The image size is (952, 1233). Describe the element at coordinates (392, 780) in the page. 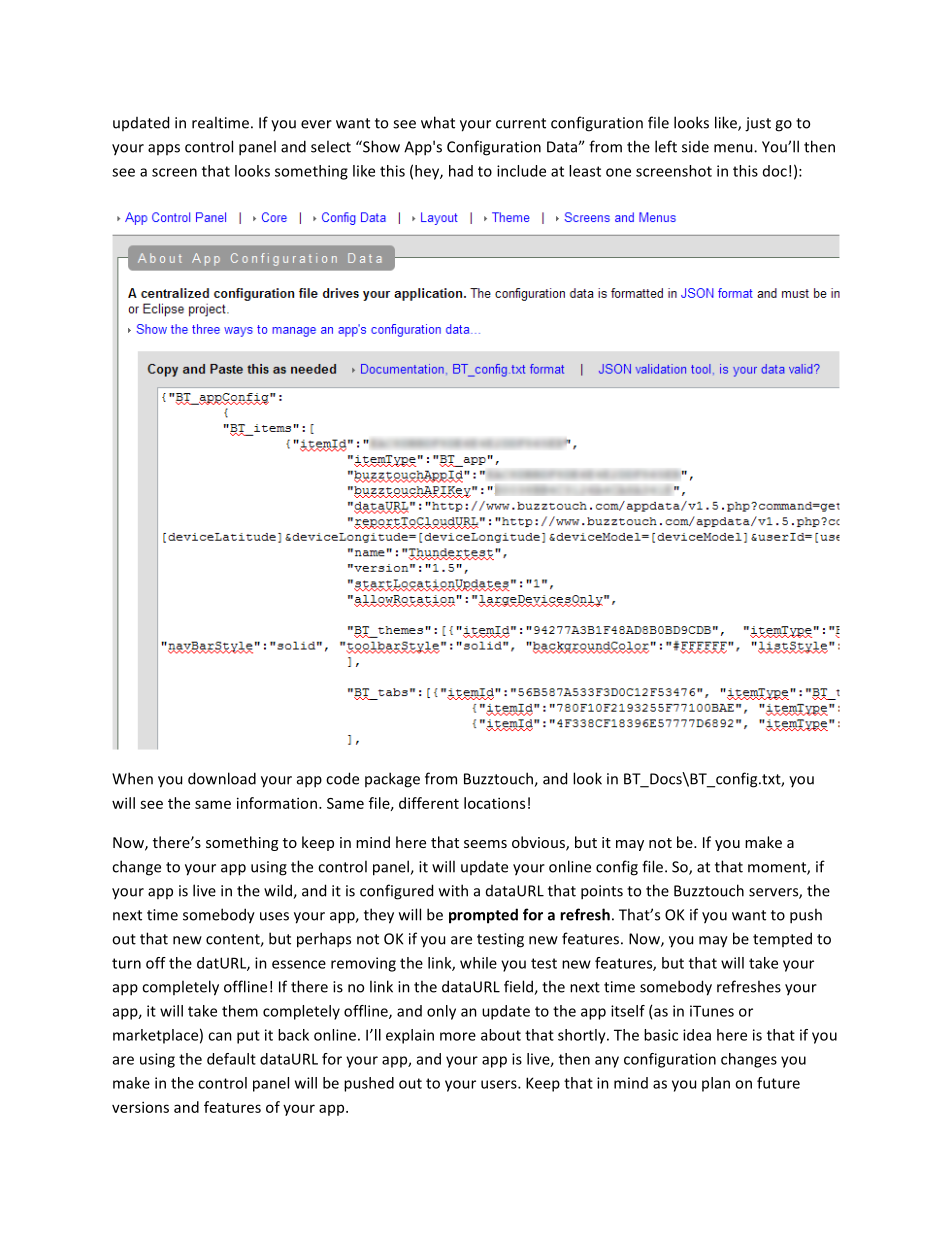

I see `package` at that location.
